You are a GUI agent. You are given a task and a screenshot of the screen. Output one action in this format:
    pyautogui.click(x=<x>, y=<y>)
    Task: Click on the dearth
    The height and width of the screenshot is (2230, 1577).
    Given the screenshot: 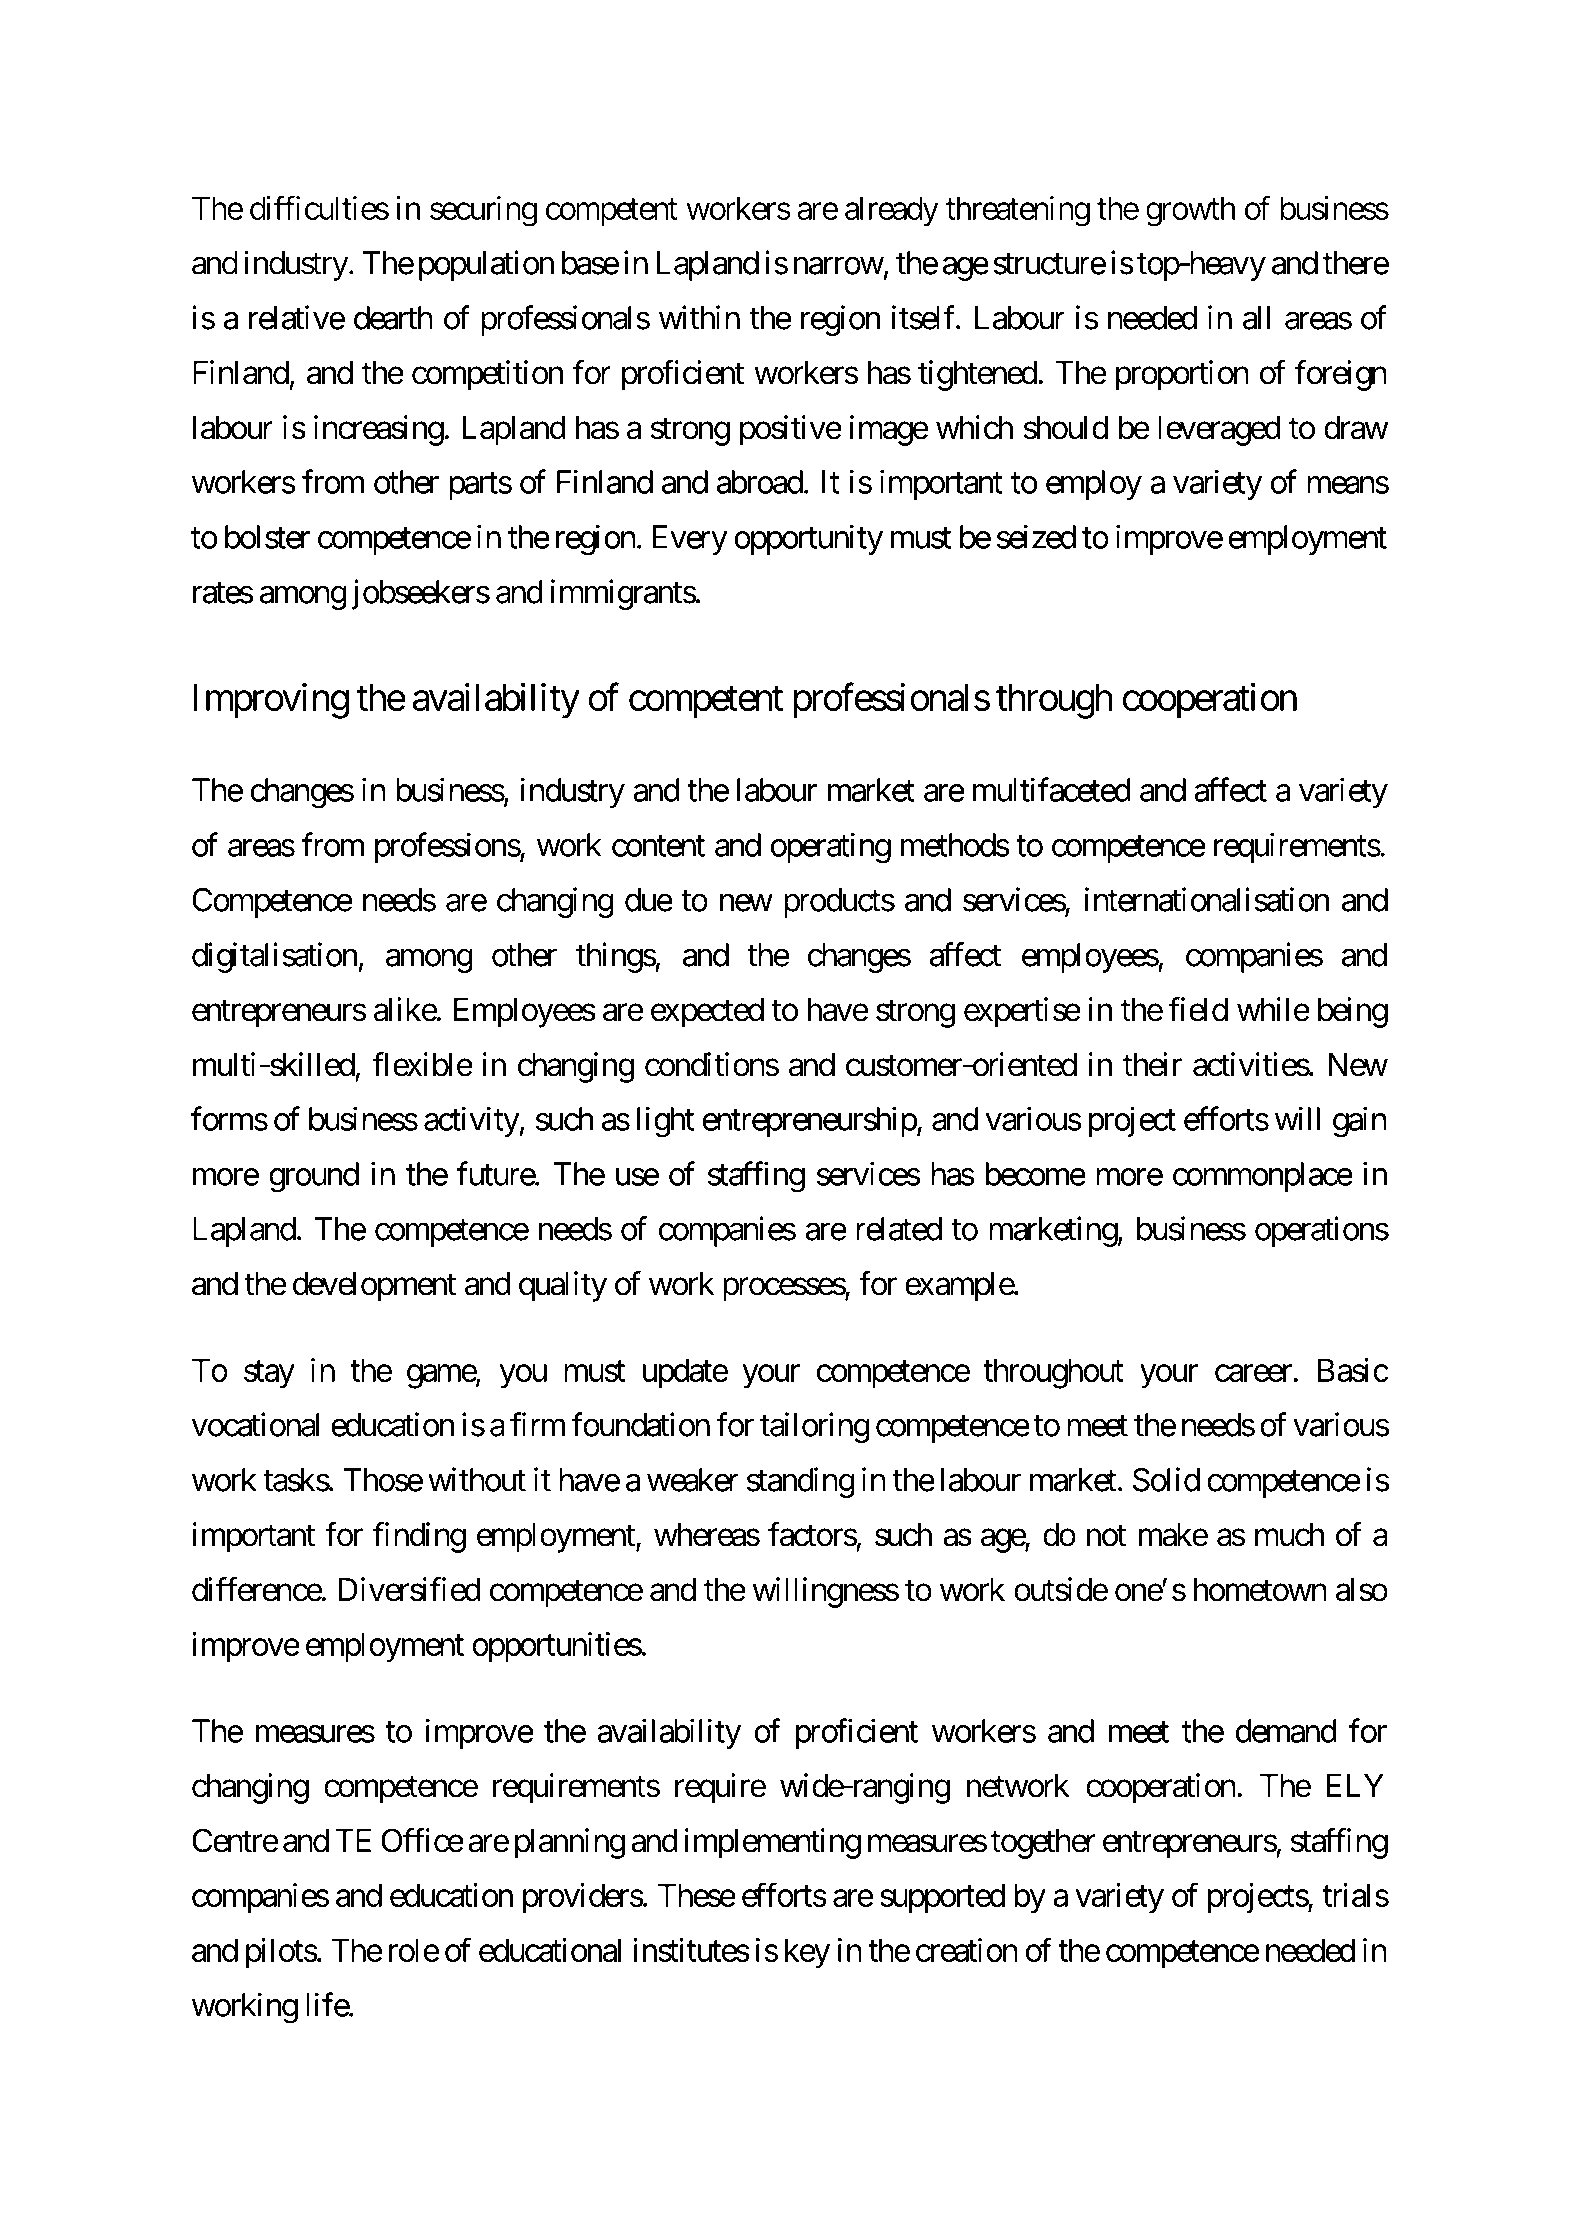 What is the action you would take?
    pyautogui.click(x=393, y=318)
